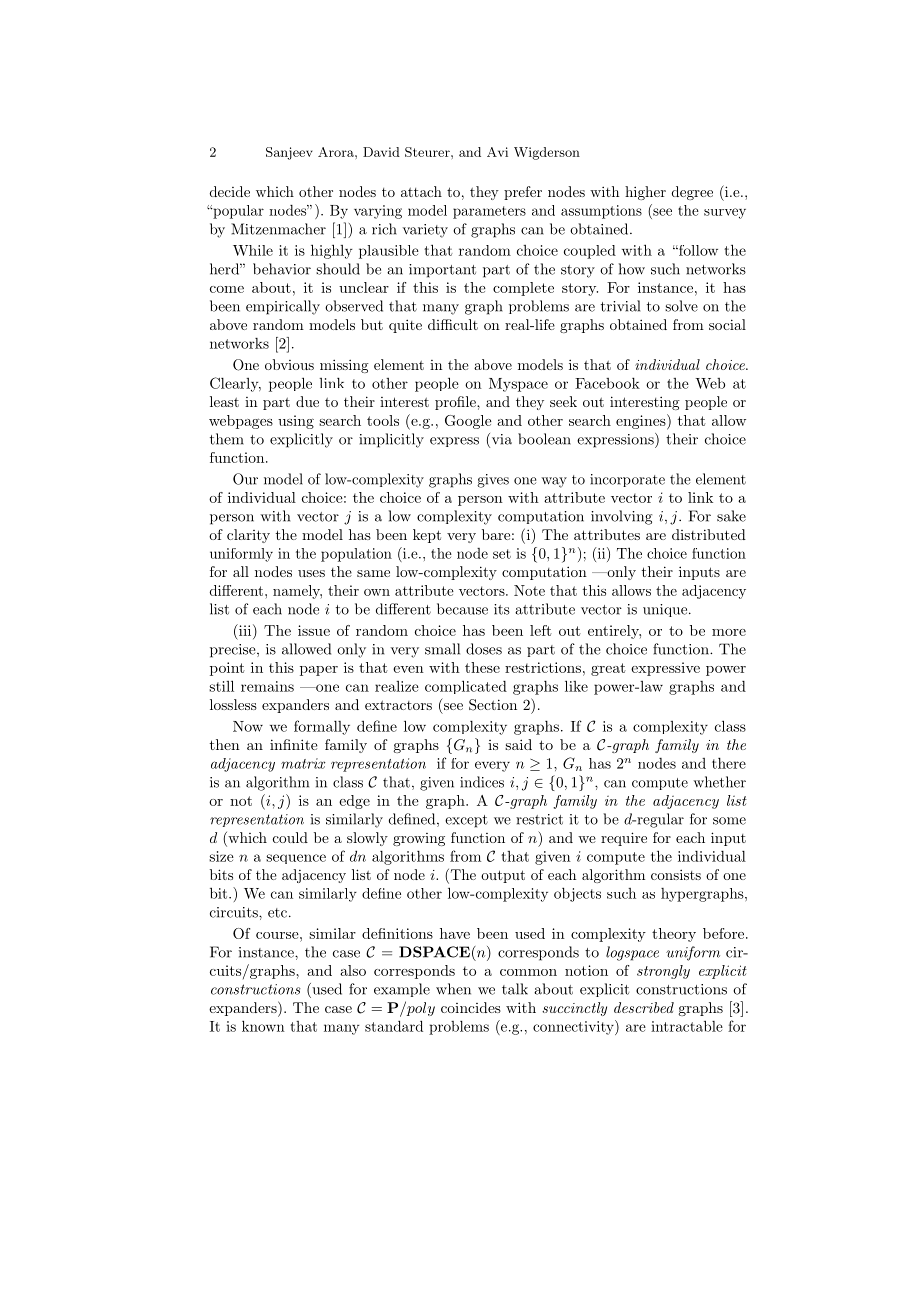 Image resolution: width=924 pixels, height=1308 pixels. What do you see at coordinates (471, 1007) in the document?
I see `coincides` at bounding box center [471, 1007].
